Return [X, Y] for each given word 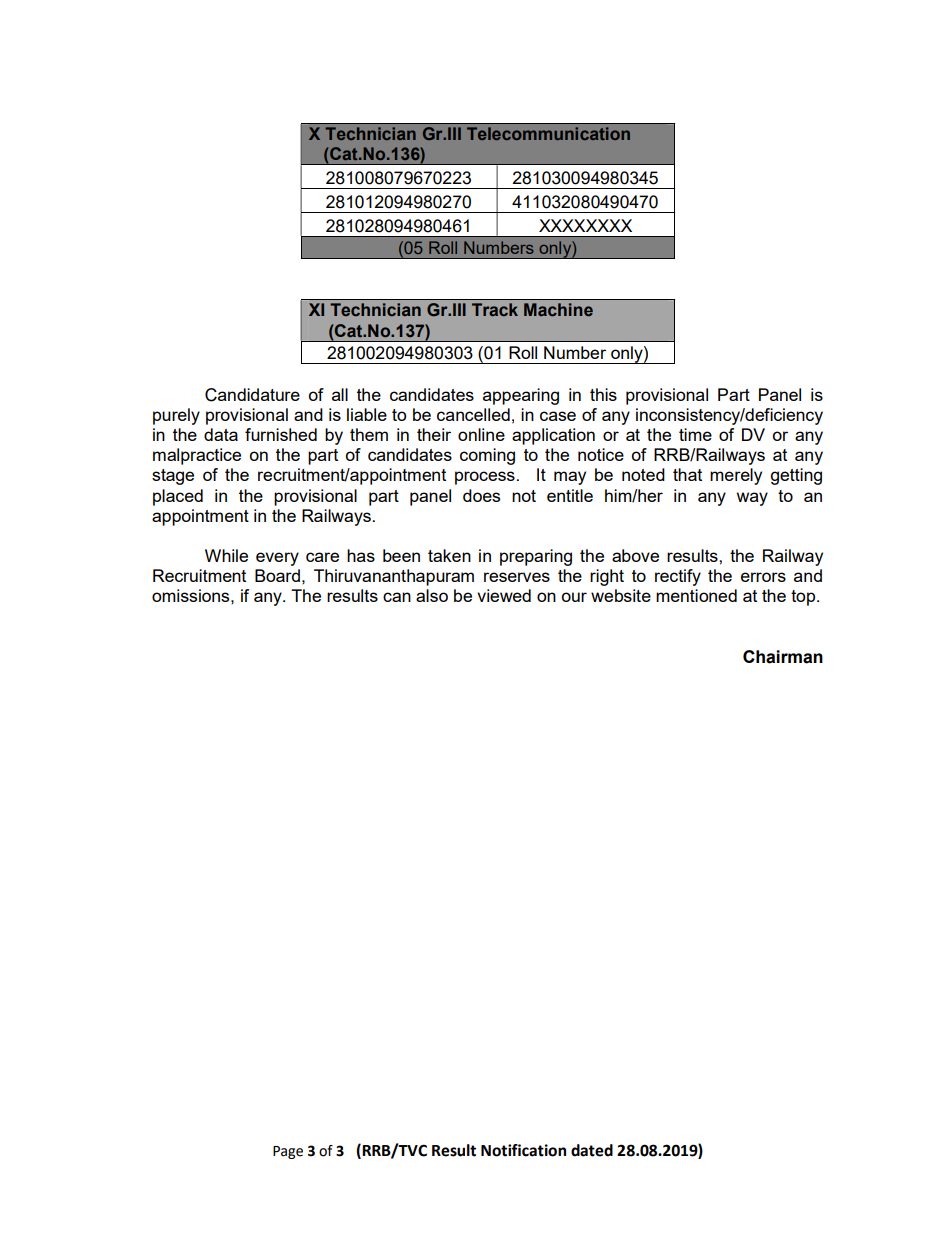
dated [592, 1150]
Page [288, 1152]
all [340, 394]
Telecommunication [548, 133]
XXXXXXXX [585, 225]
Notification [523, 1150]
